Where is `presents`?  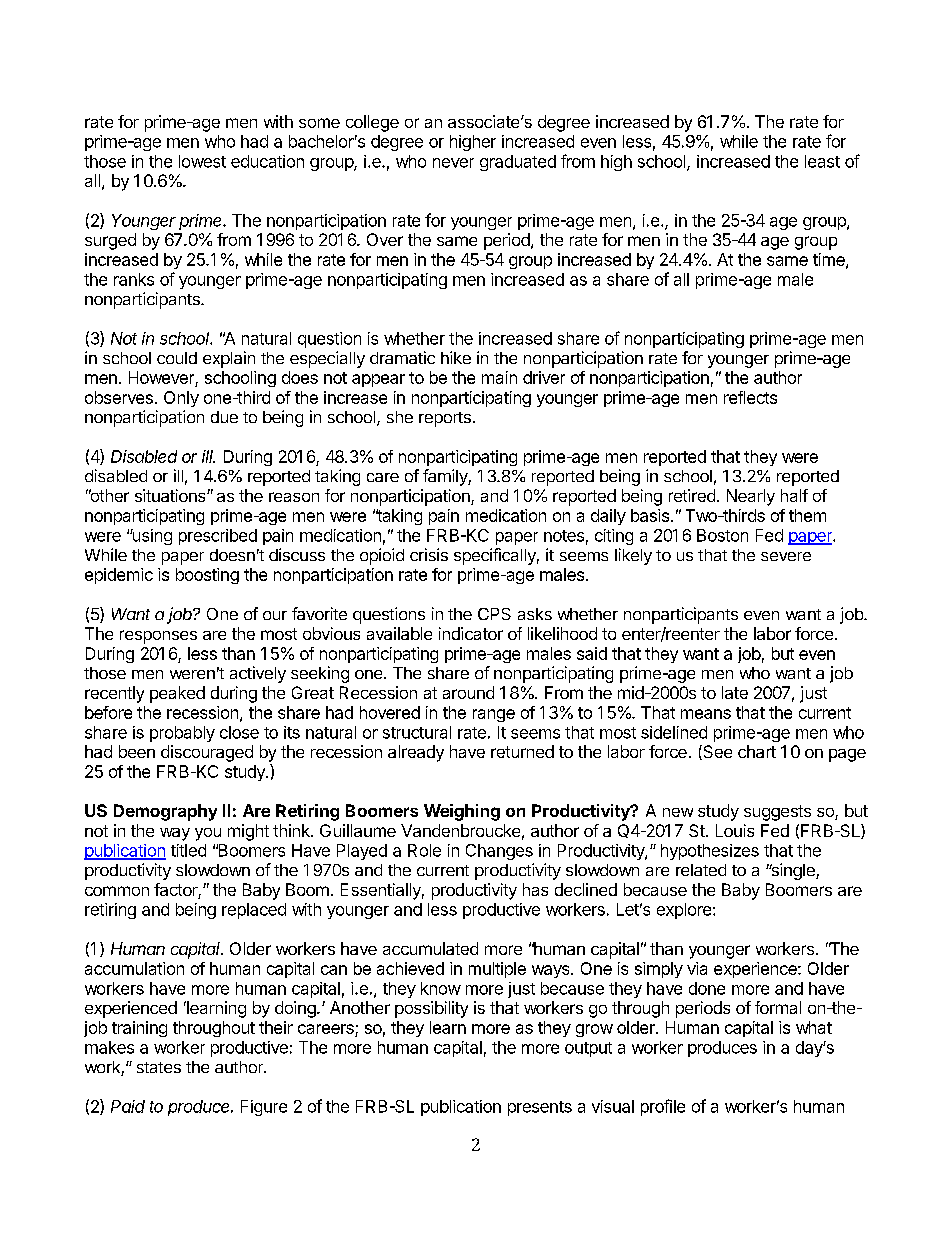
presents is located at coordinates (540, 1108).
